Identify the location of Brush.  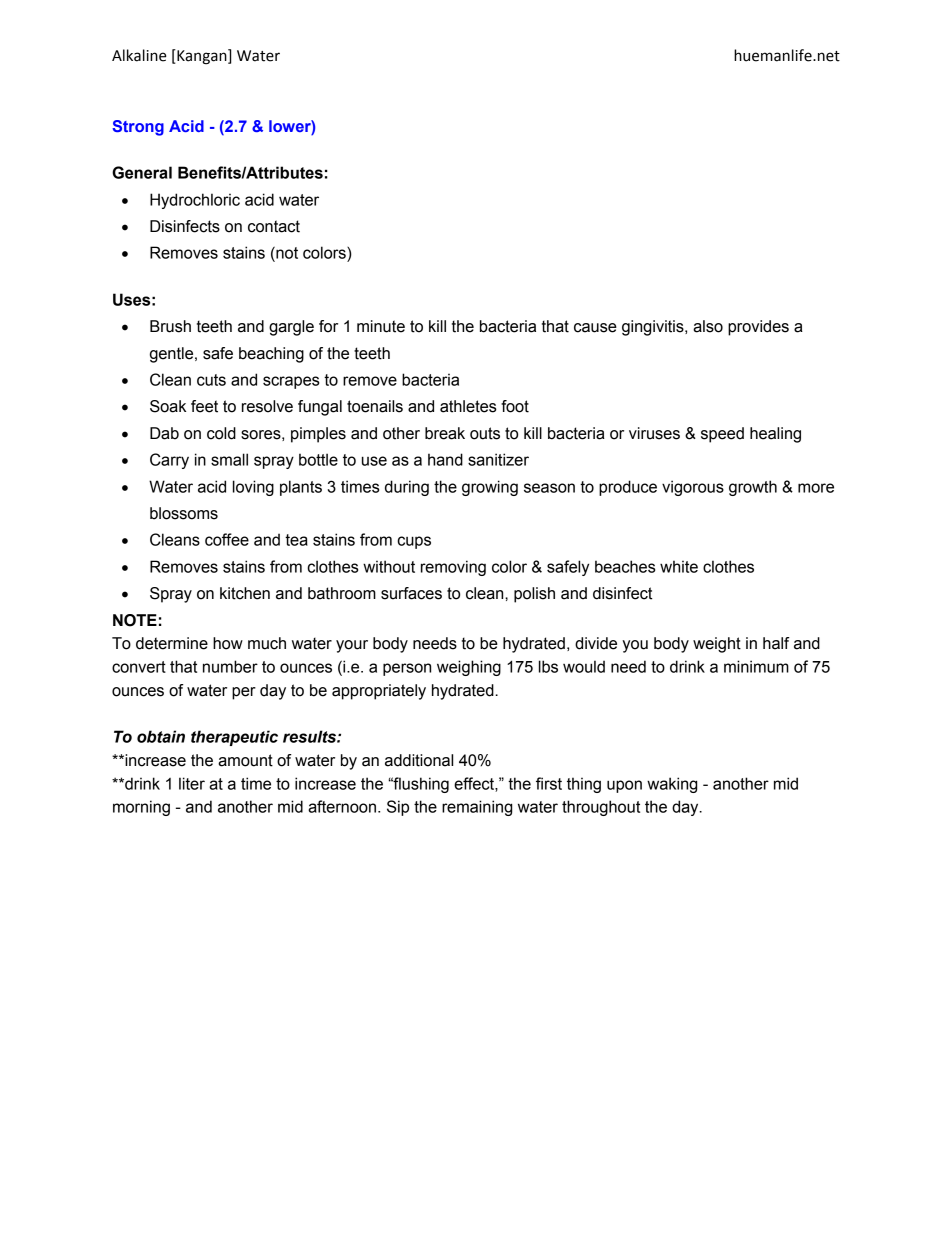
(170, 326).
